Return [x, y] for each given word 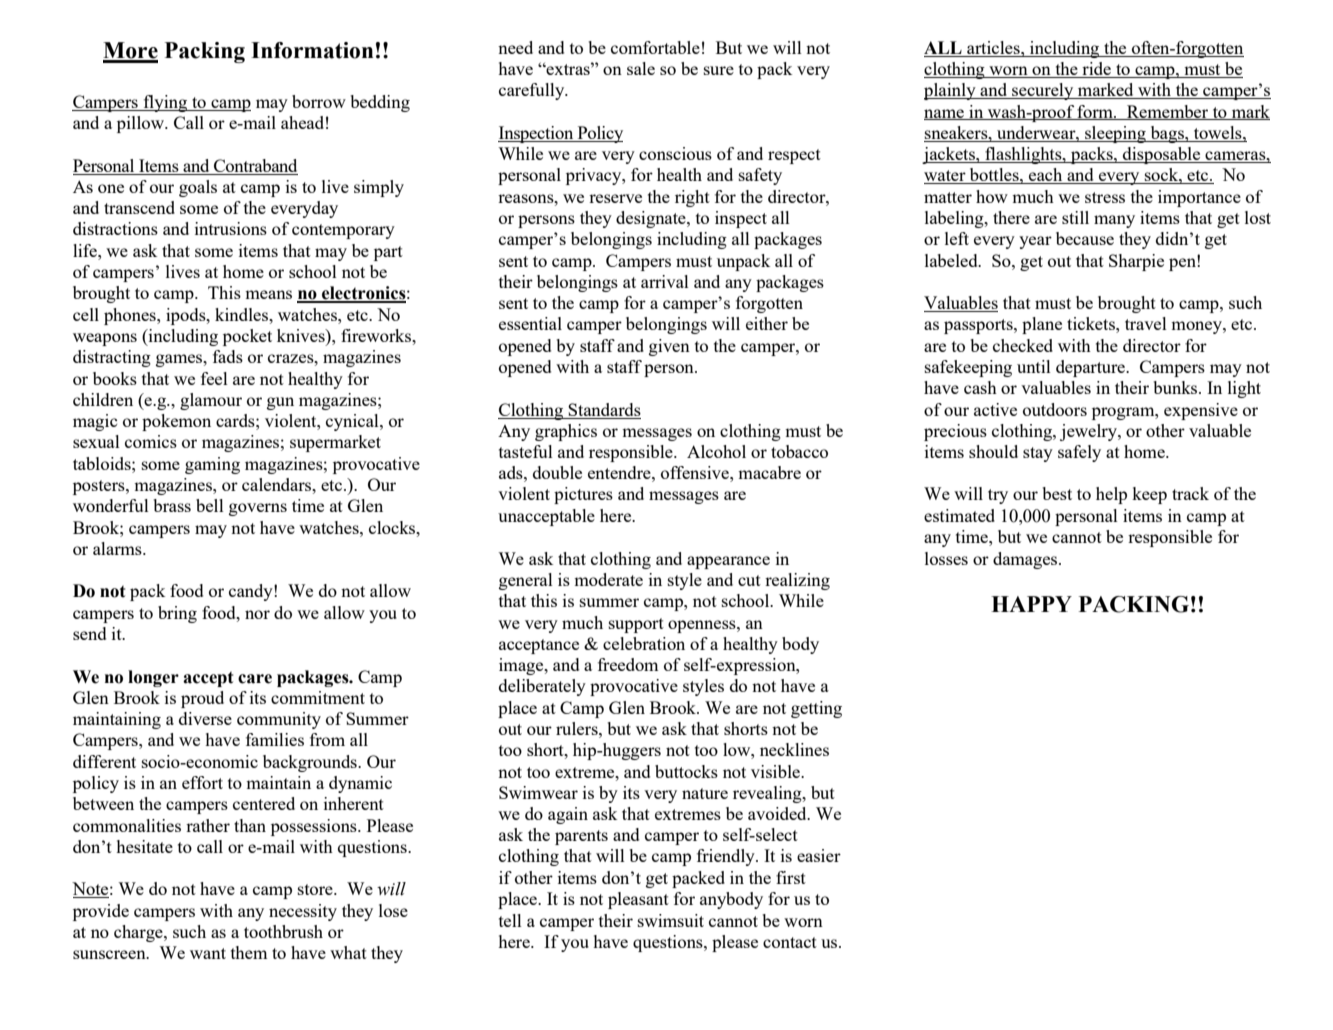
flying [165, 103]
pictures [583, 495]
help [1111, 495]
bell [210, 505]
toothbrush [283, 931]
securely [1043, 91]
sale [641, 68]
